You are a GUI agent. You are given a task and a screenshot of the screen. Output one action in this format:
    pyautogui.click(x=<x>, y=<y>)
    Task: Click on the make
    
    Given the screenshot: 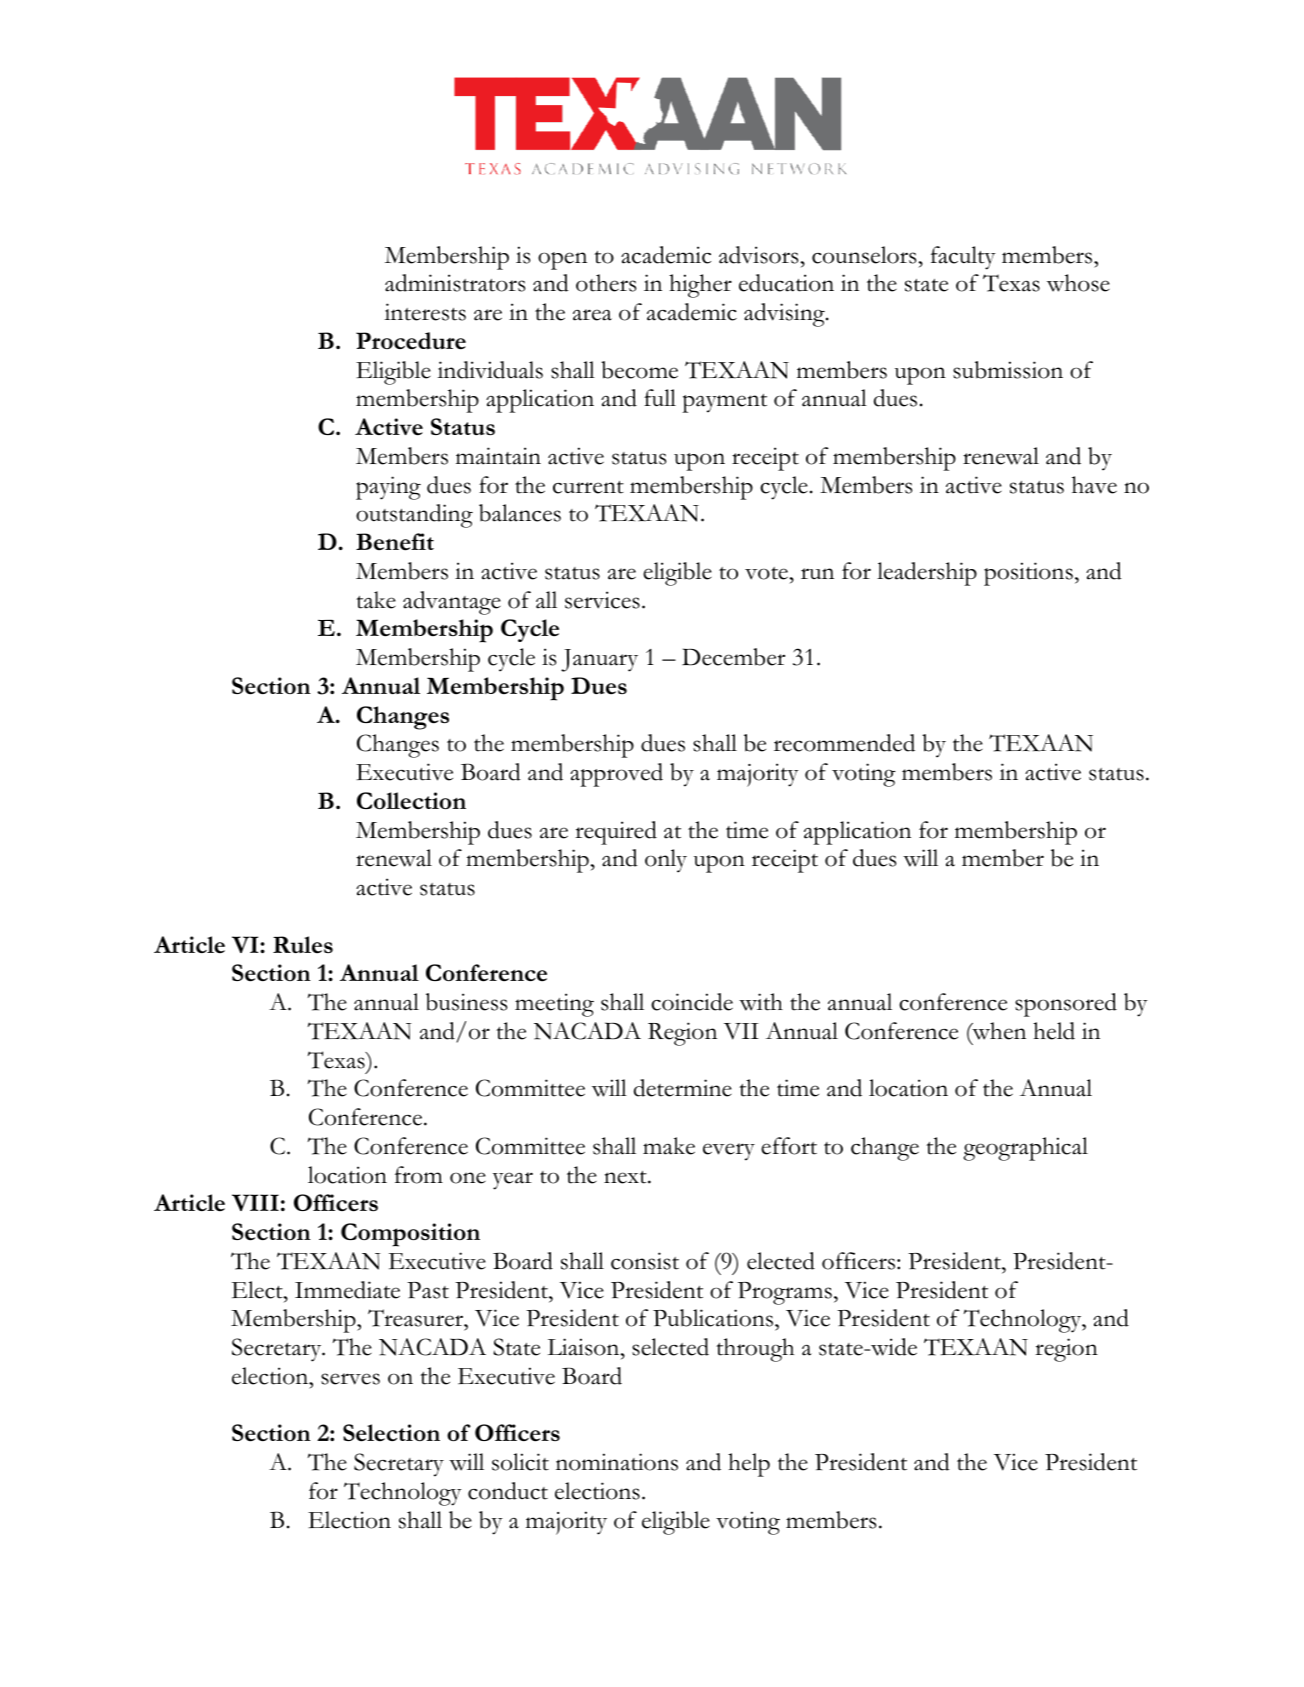 What is the action you would take?
    pyautogui.click(x=669, y=1146)
